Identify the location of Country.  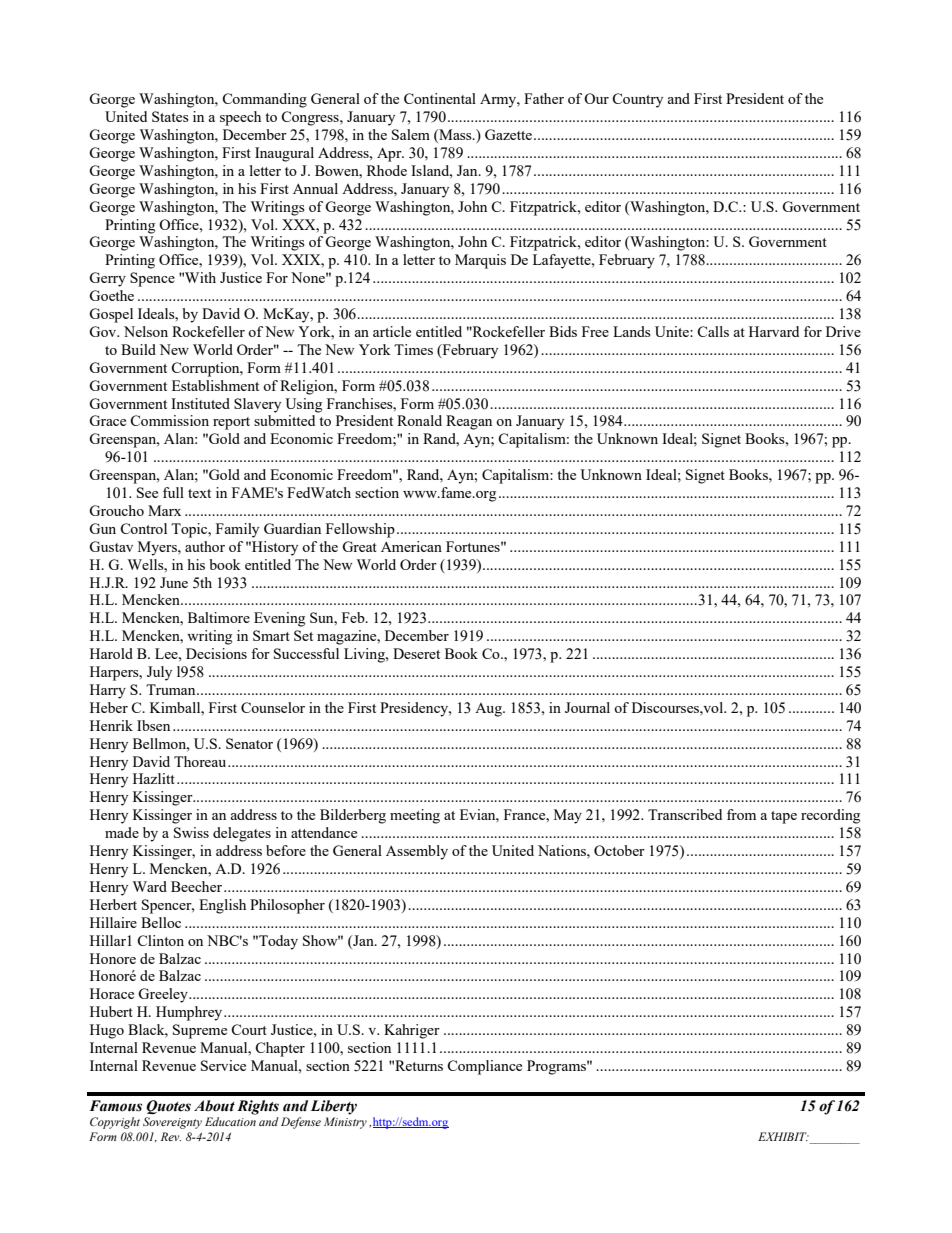
(637, 100).
